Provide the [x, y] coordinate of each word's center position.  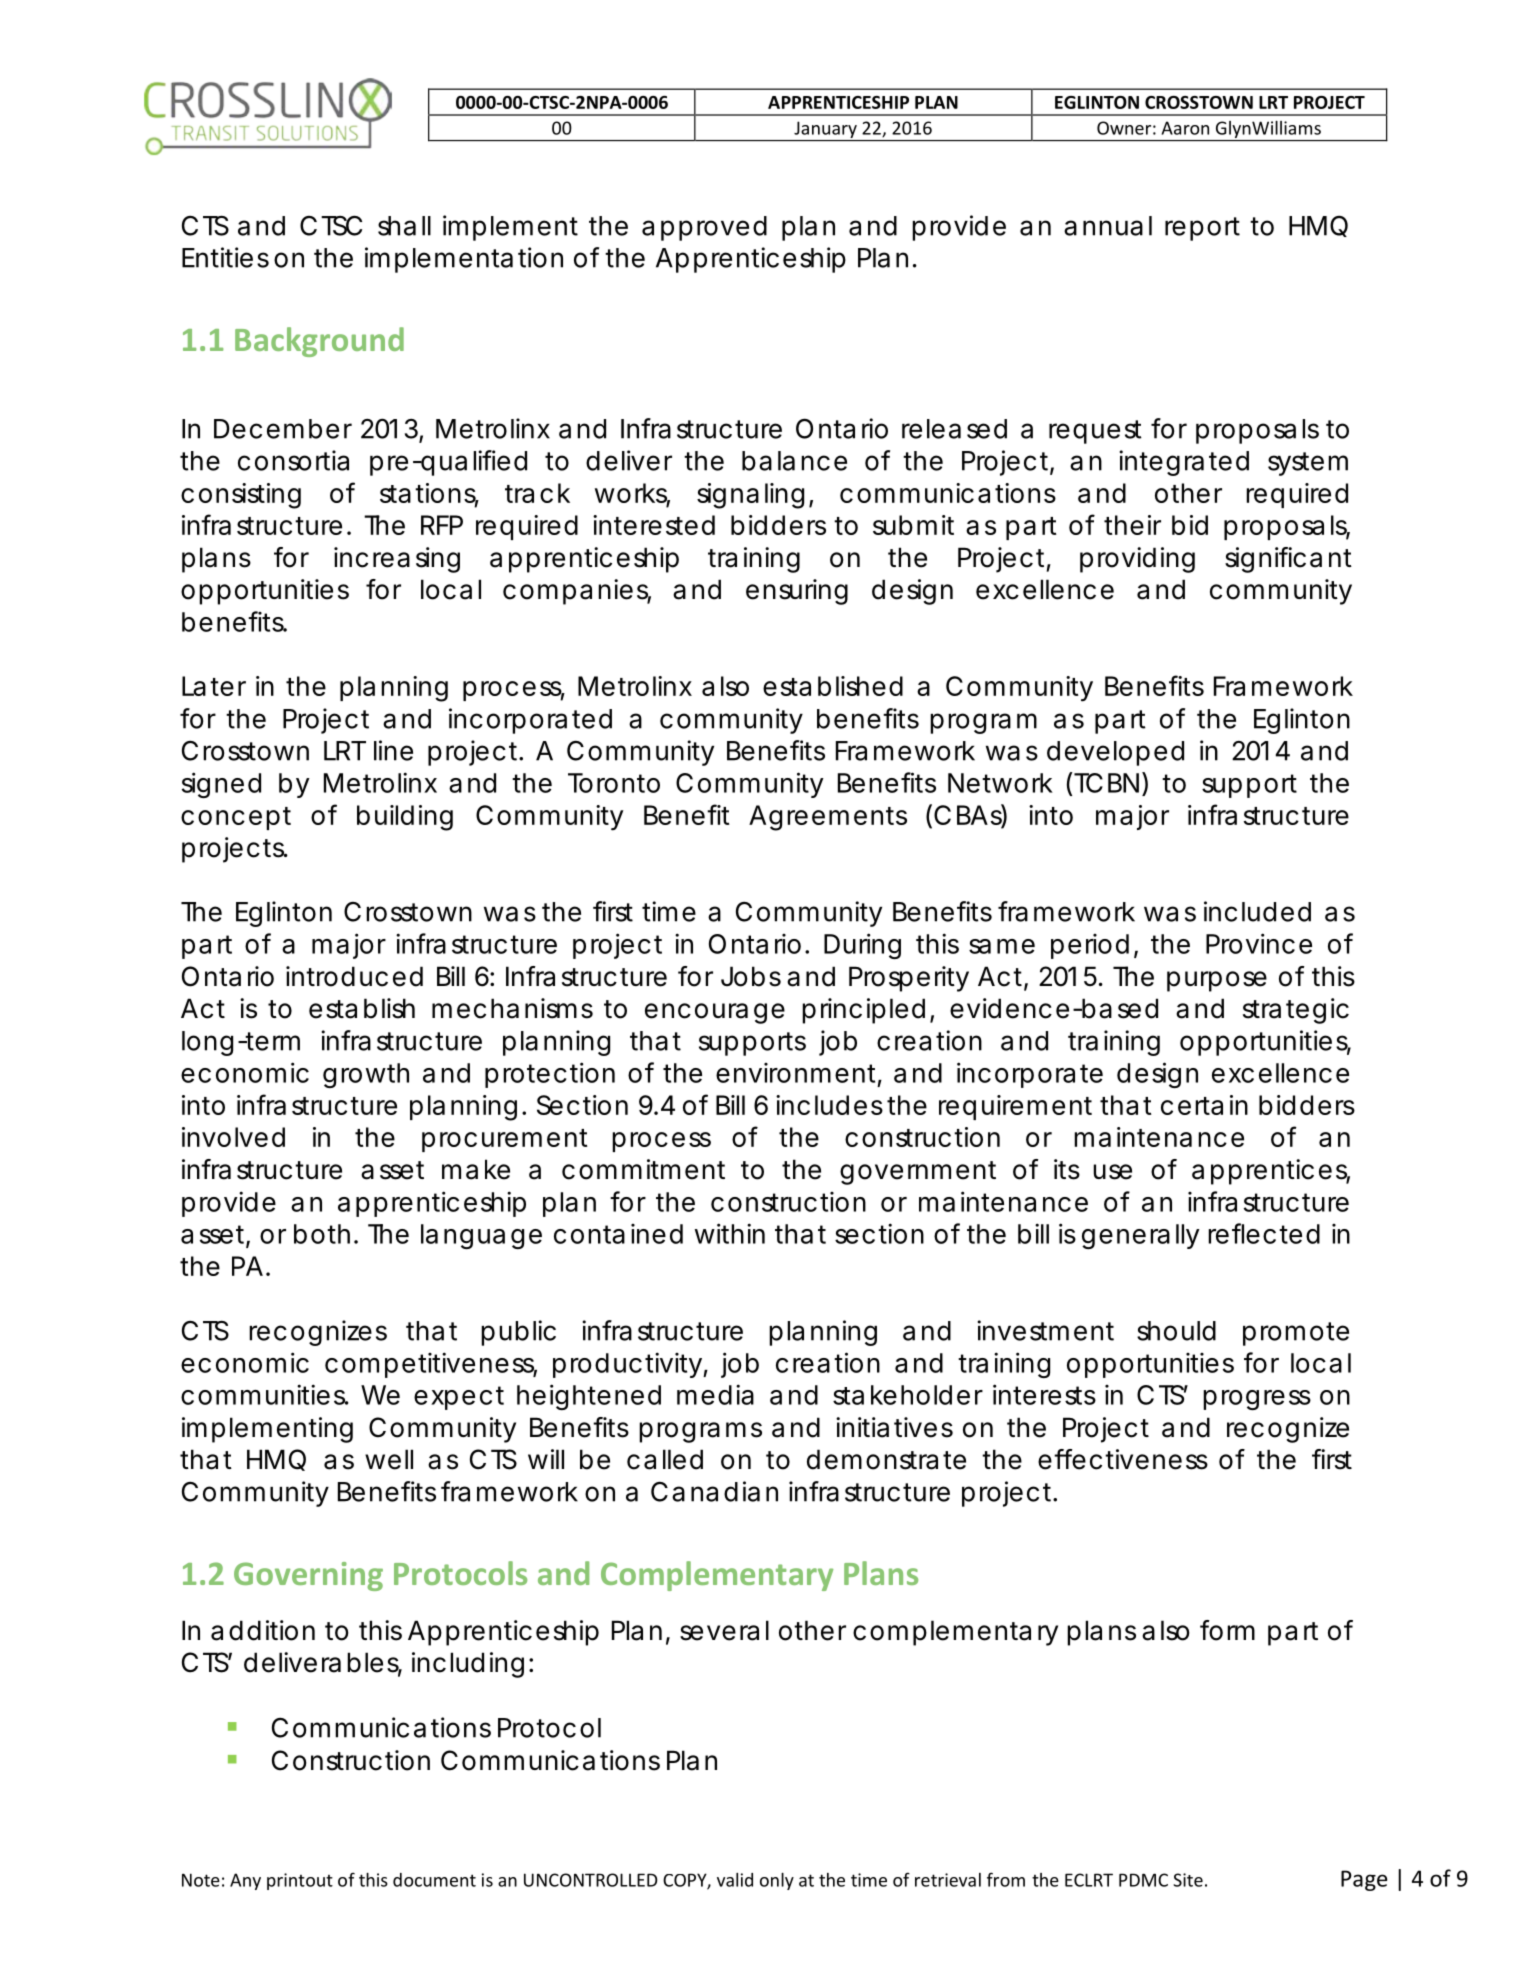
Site [1188, 1880]
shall [404, 226]
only [777, 1881]
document [434, 1880]
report [1202, 229]
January [825, 131]
